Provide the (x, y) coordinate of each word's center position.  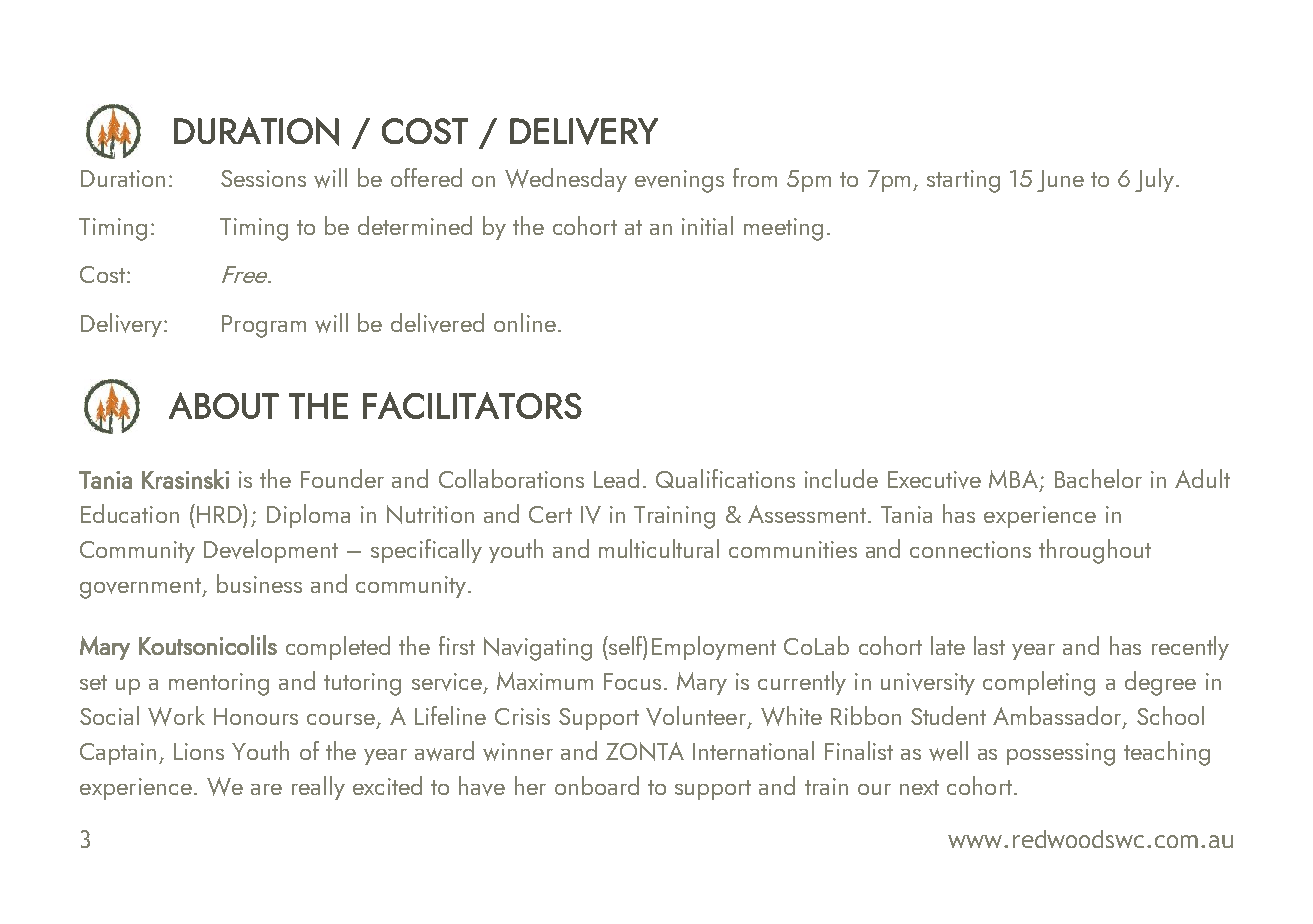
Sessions (263, 178)
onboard (597, 785)
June (1060, 181)
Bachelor (1098, 478)
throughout (1095, 551)
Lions (199, 751)
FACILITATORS (472, 405)
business (259, 583)
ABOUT (224, 405)
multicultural (659, 548)
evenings (679, 181)
